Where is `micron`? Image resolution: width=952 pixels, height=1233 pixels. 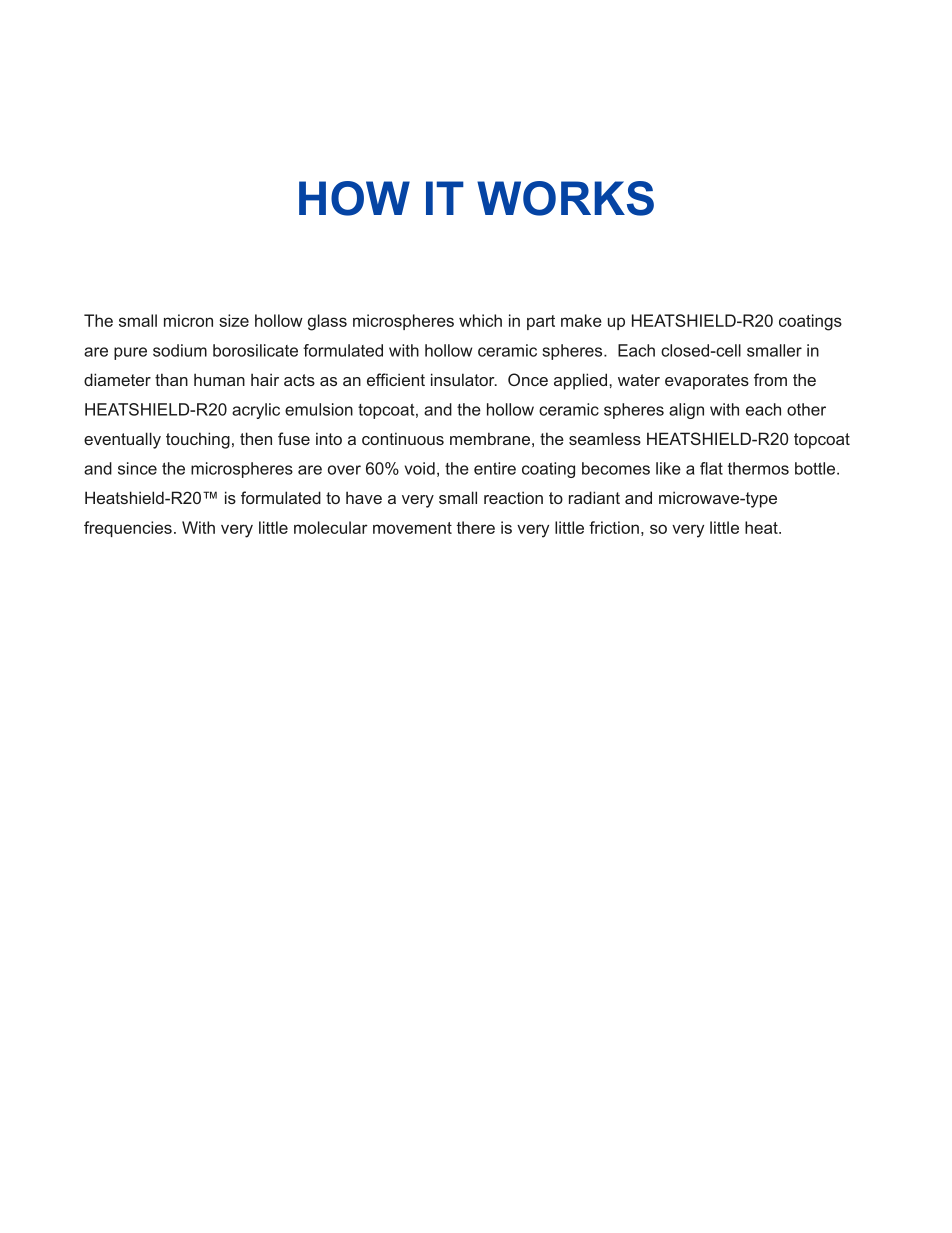
micron is located at coordinates (188, 320).
